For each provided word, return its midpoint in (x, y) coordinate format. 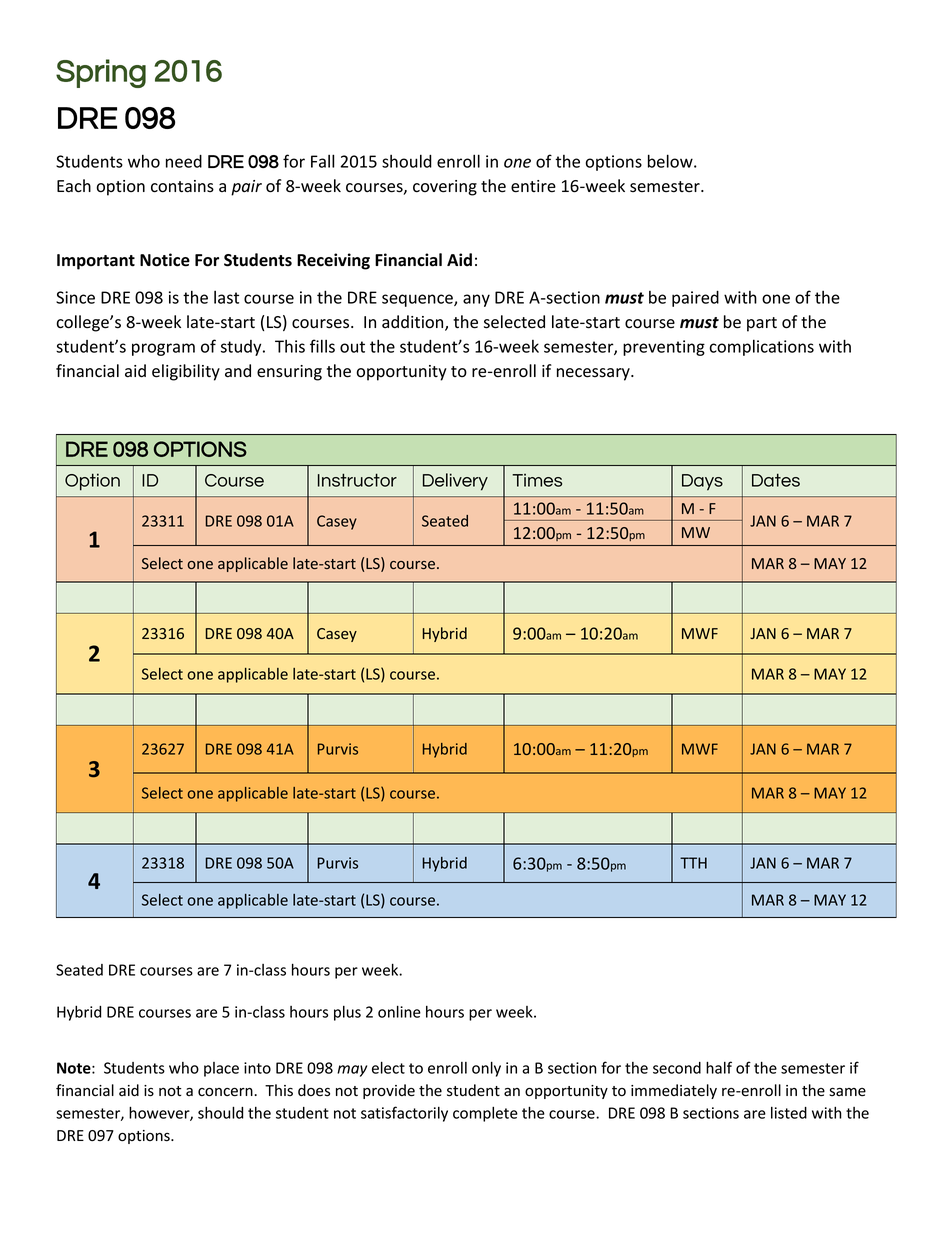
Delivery (455, 482)
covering (445, 188)
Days (702, 482)
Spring (101, 73)
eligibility (186, 372)
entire (533, 186)
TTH (693, 863)
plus (347, 1013)
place (221, 1069)
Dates (776, 480)
